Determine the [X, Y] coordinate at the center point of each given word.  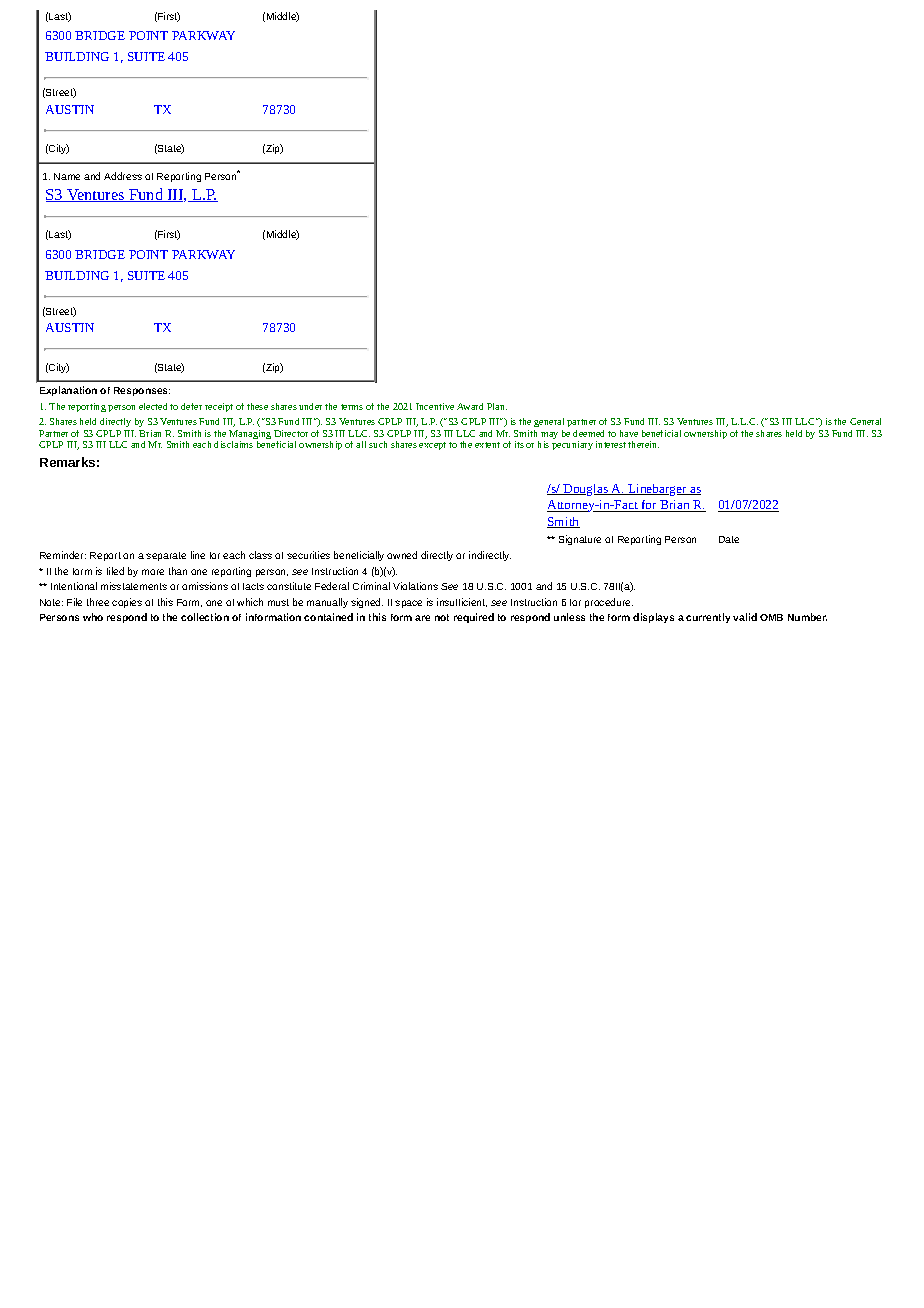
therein [643, 444]
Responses [142, 391]
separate [166, 556]
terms [352, 407]
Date [729, 539]
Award [470, 406]
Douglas [585, 490]
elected [153, 406]
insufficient [462, 602]
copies [127, 603]
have [629, 433]
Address [123, 176]
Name [67, 176]
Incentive [435, 406]
